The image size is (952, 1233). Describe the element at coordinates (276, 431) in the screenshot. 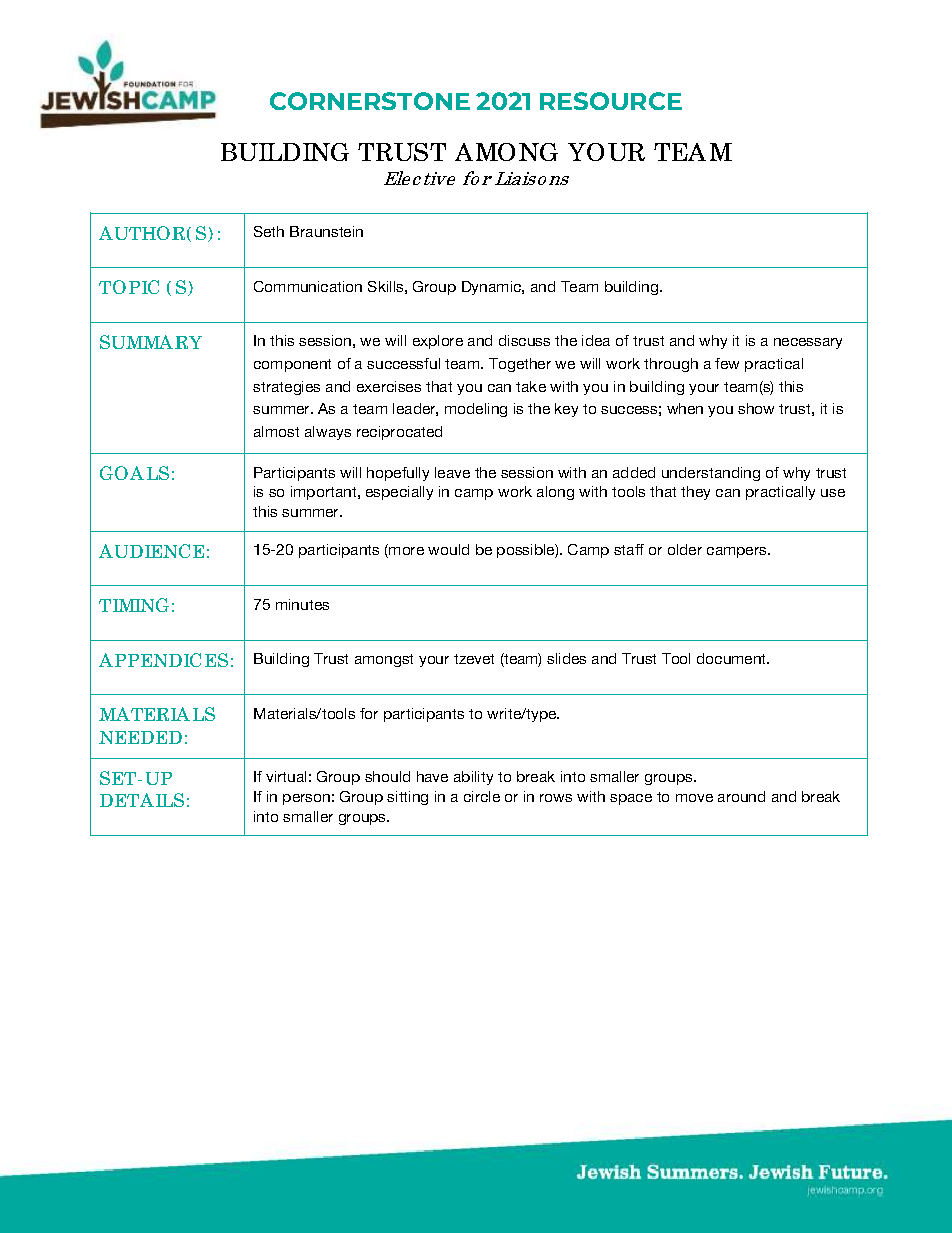

I see `almost` at that location.
